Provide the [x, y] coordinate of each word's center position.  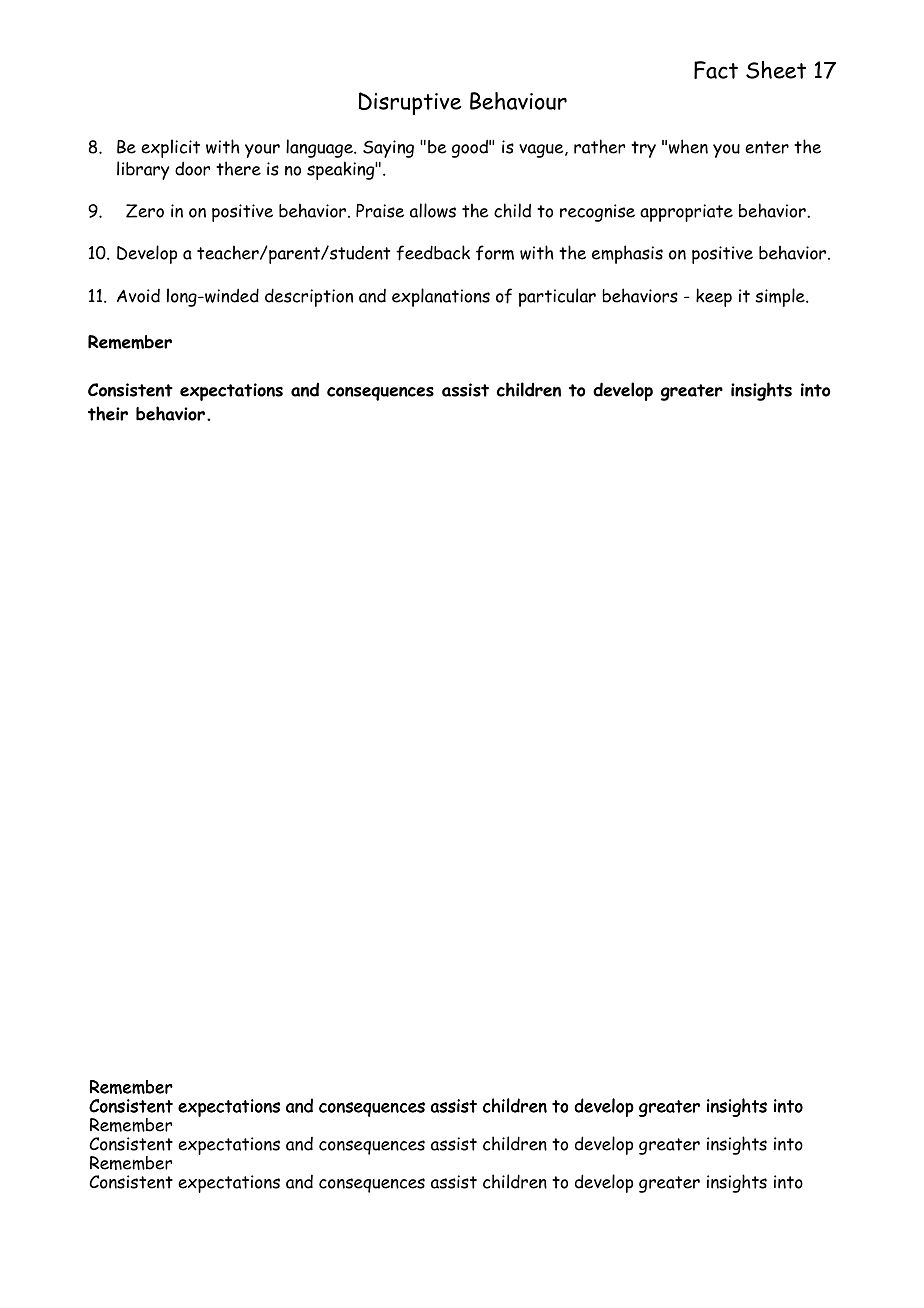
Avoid [138, 296]
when [688, 146]
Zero [145, 211]
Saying [388, 149]
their [108, 413]
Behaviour [518, 101]
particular [557, 297]
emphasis [627, 254]
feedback [433, 253]
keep [714, 297]
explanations [441, 297]
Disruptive [410, 103]
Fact [716, 70]
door [192, 168]
